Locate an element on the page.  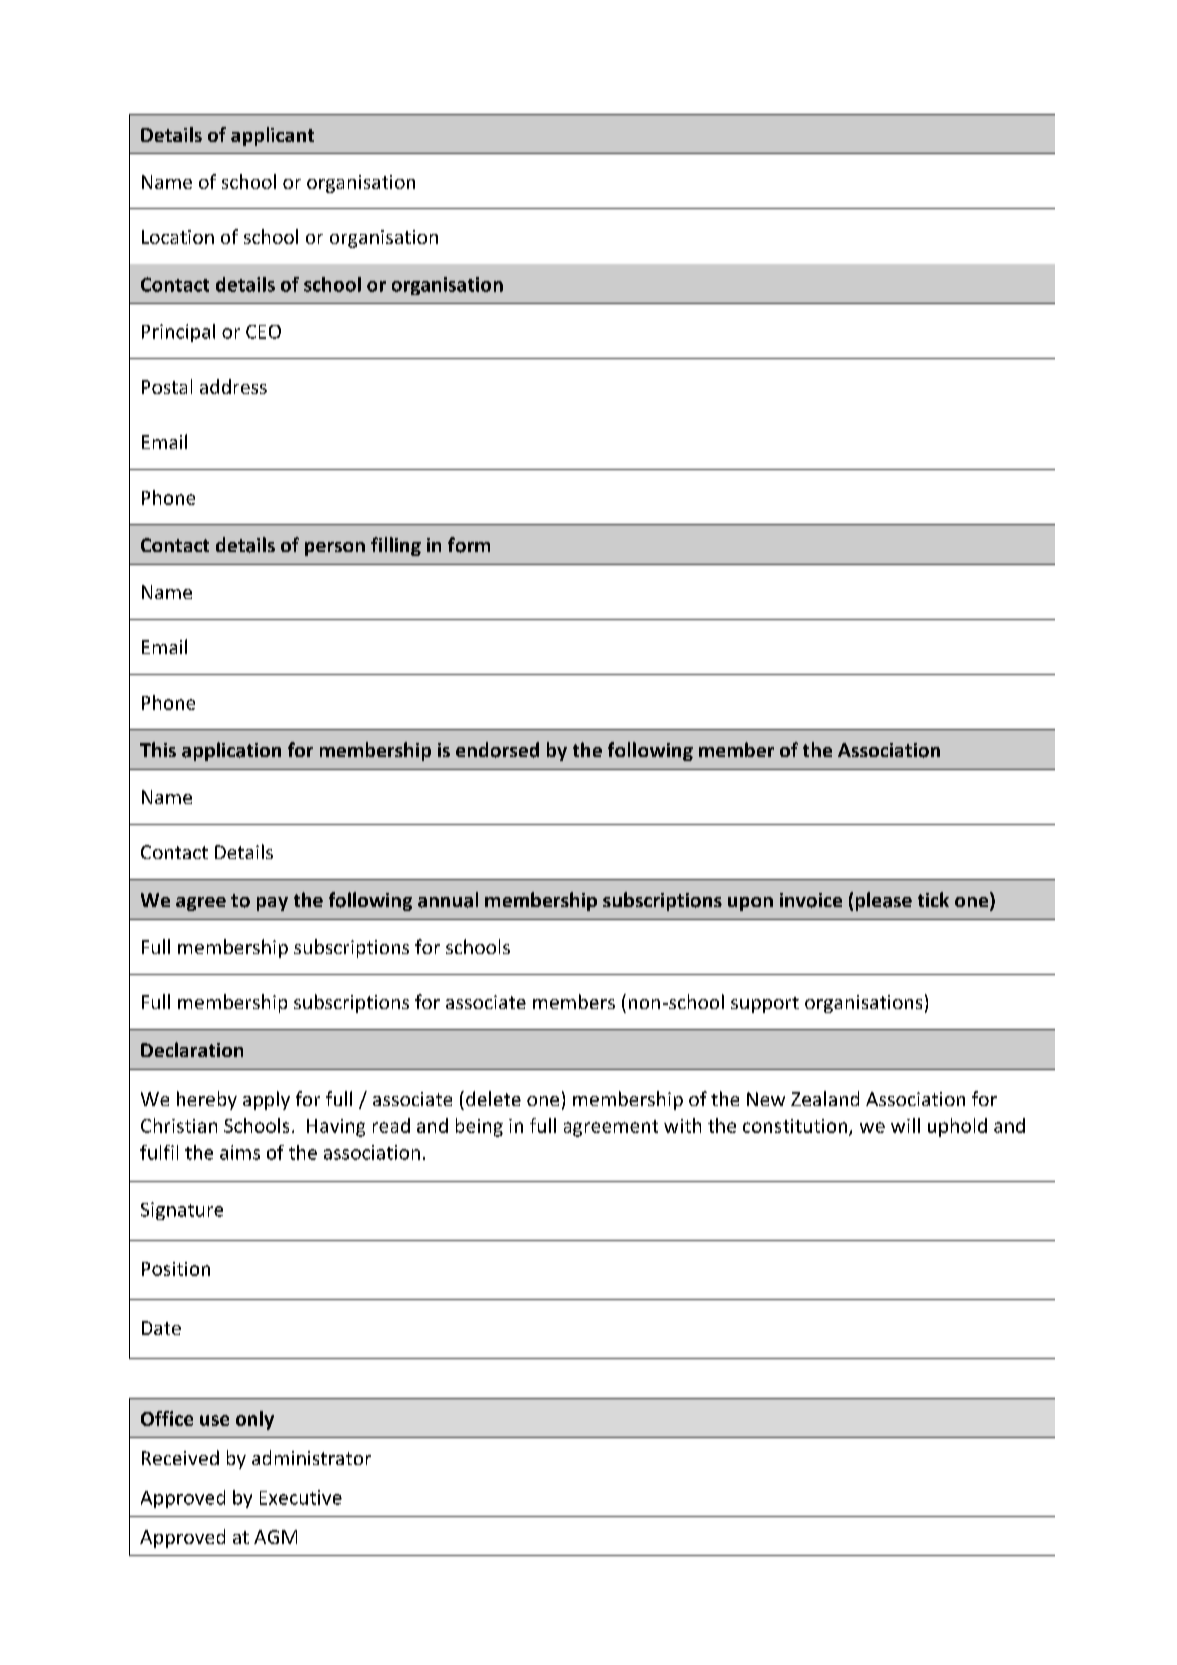
delete is located at coordinates (493, 1098).
